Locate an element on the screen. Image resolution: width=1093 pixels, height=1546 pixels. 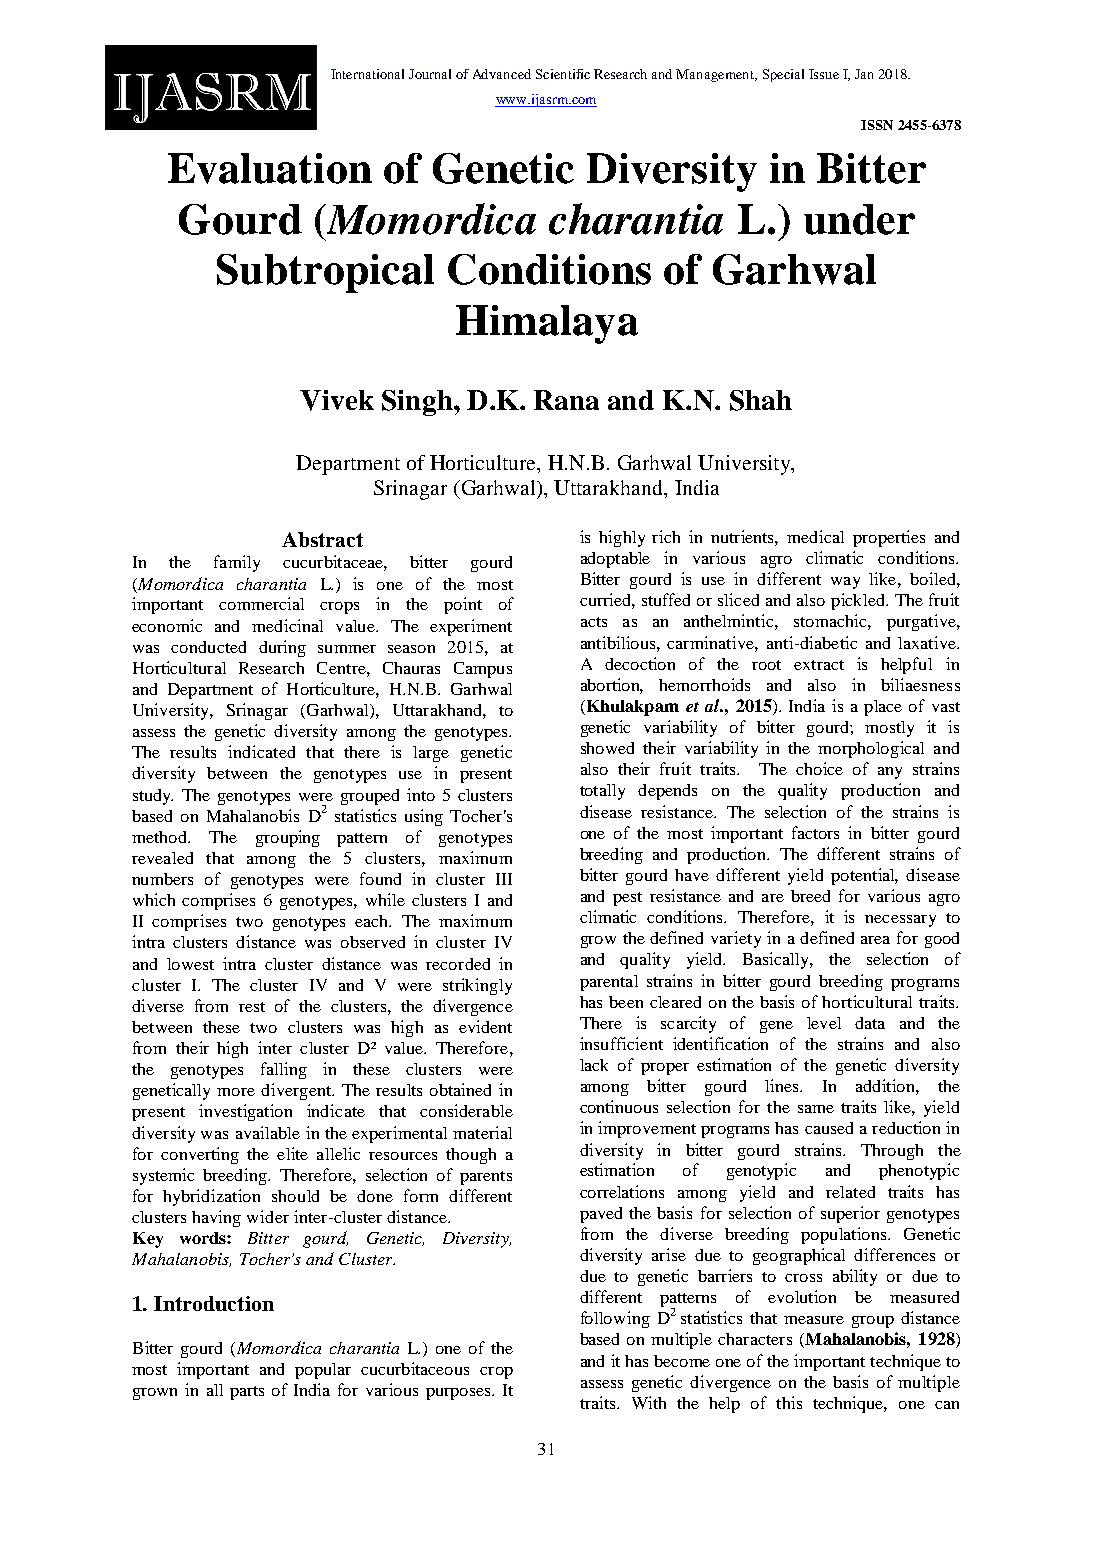
ISSN is located at coordinates (877, 125).
